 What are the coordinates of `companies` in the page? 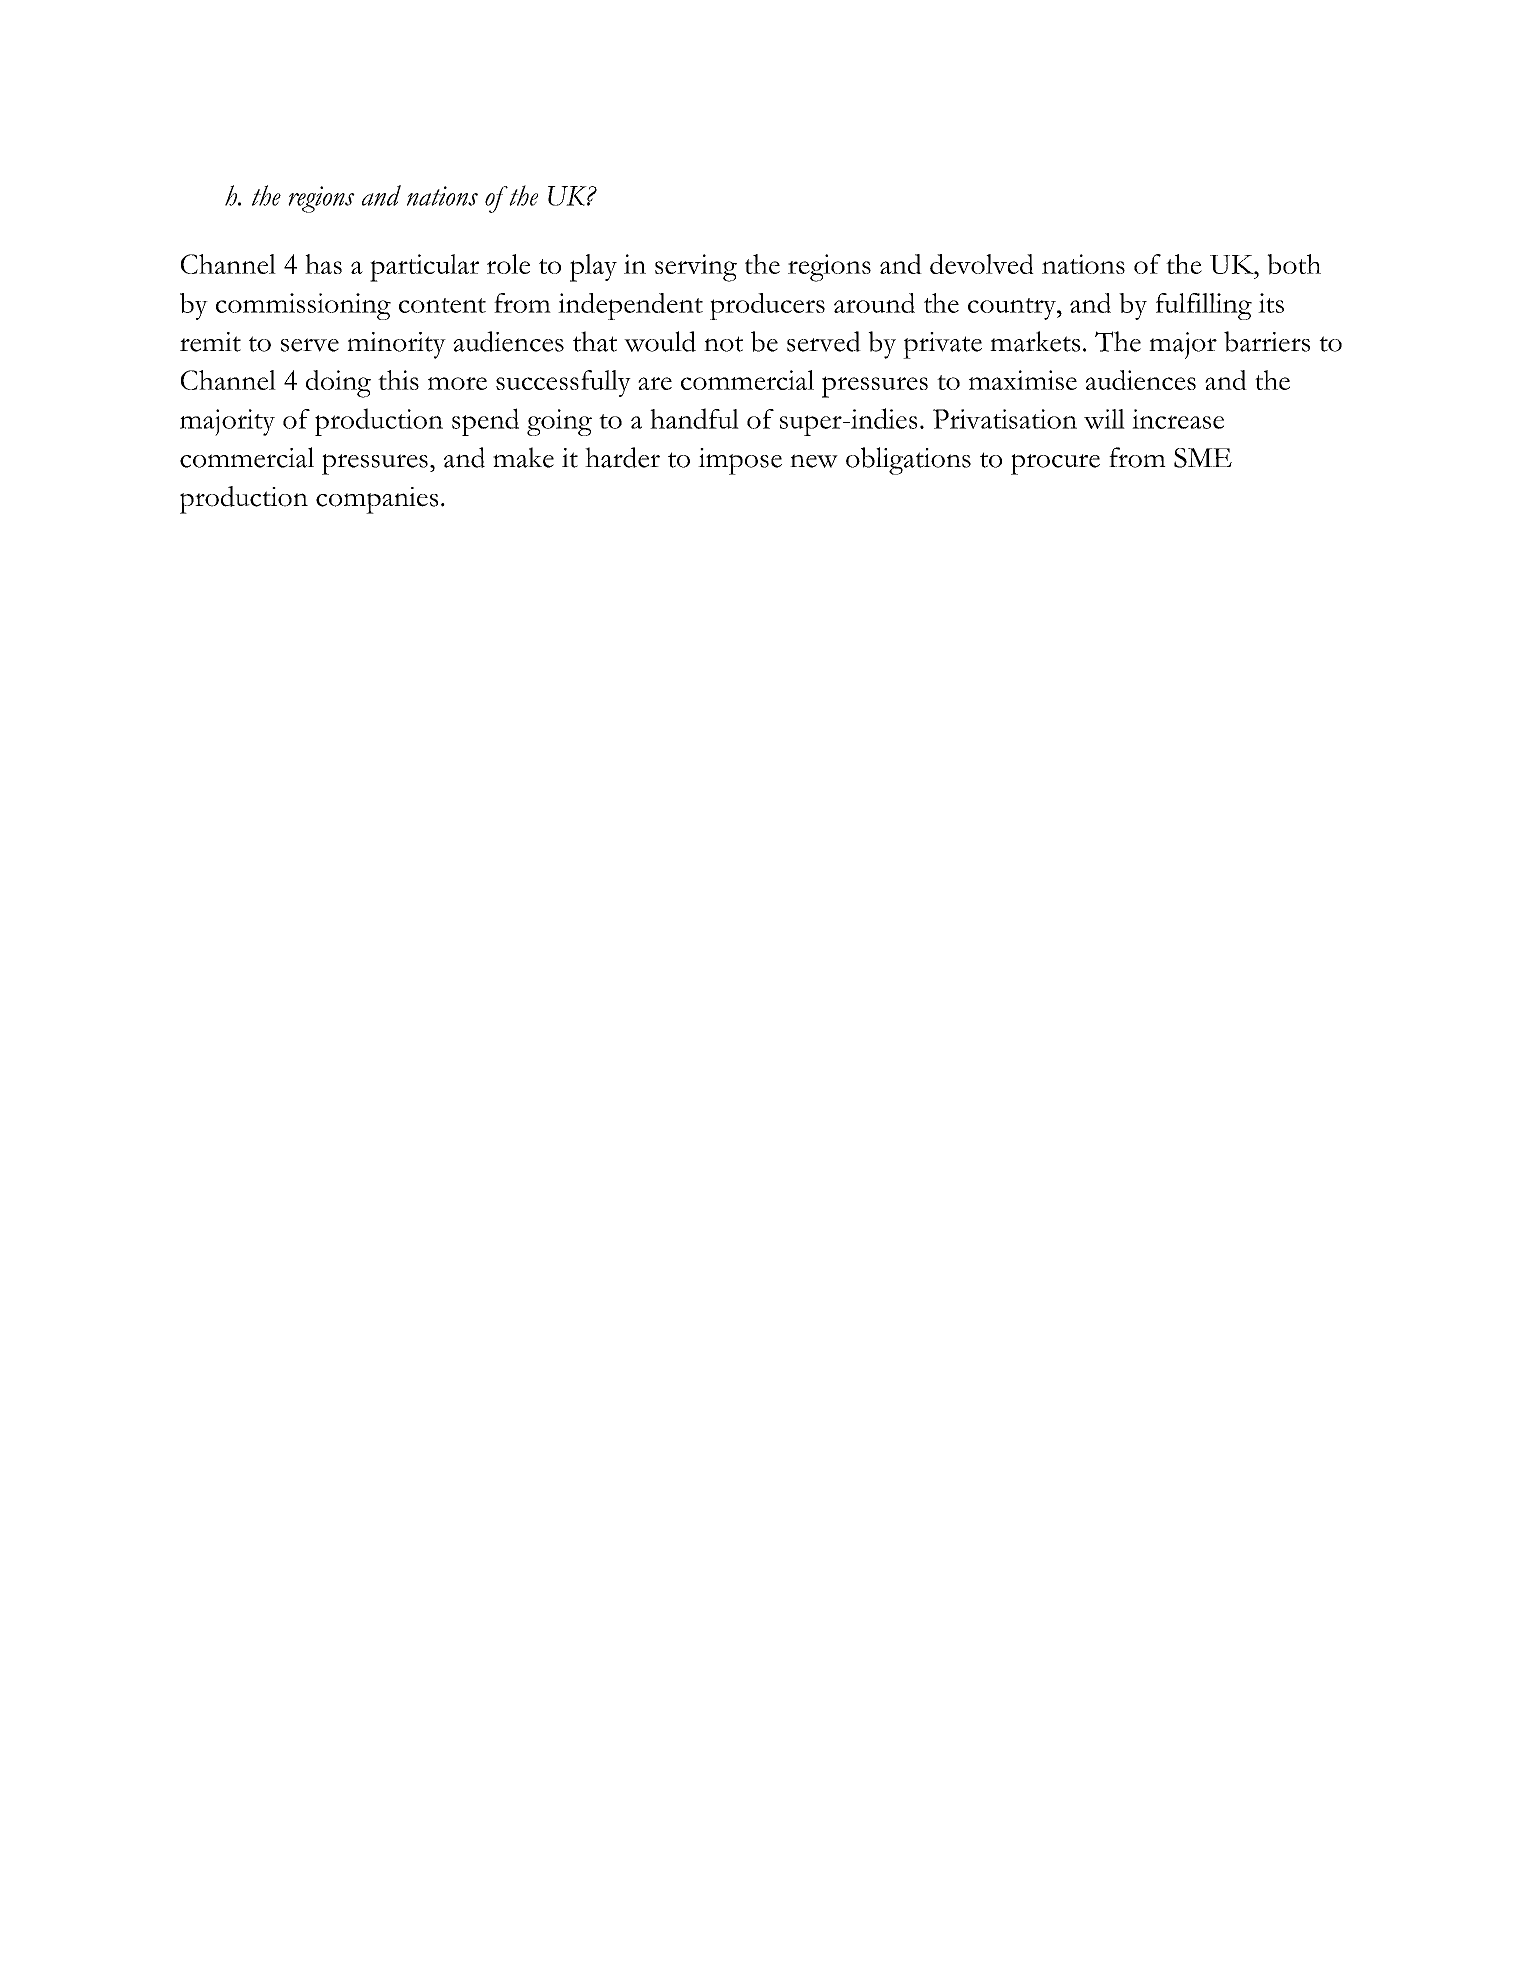 It's located at (377, 500).
